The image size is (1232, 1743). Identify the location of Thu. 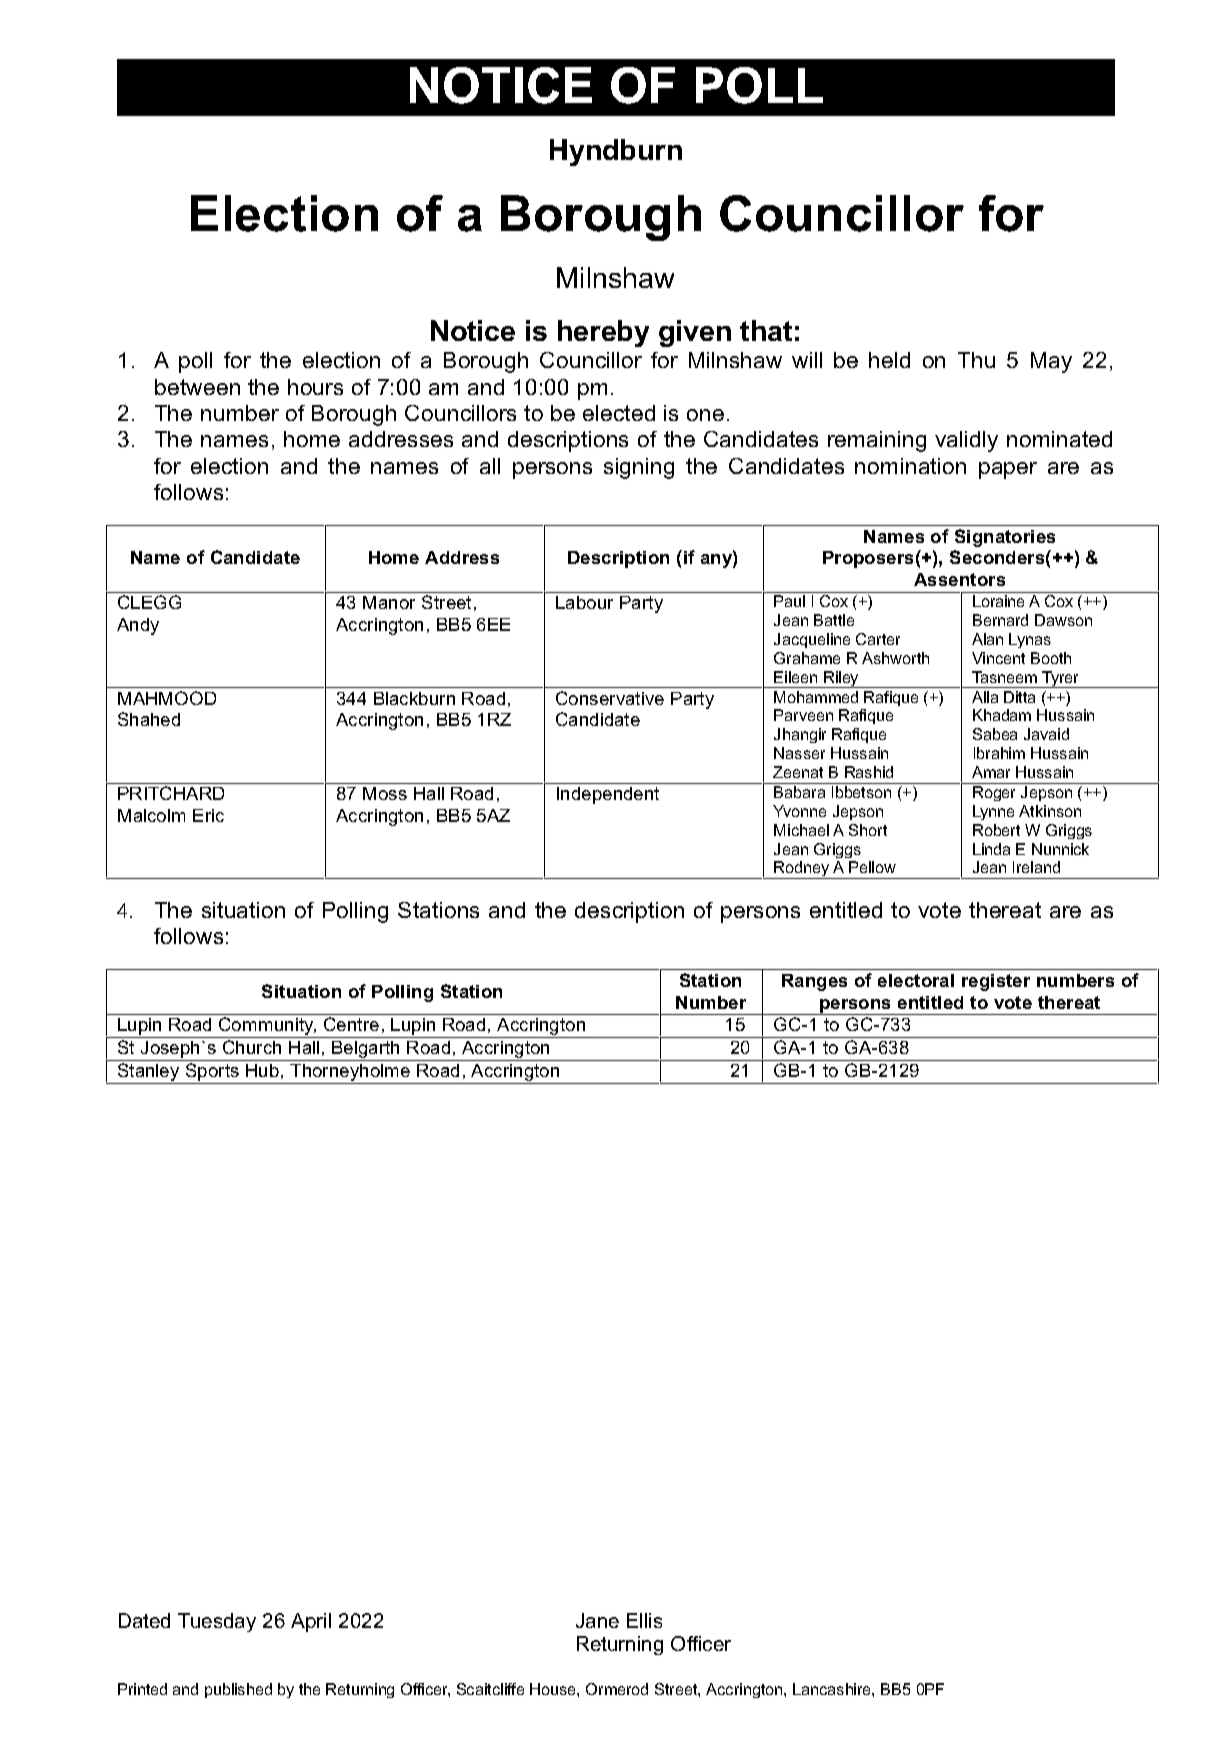
(976, 360).
